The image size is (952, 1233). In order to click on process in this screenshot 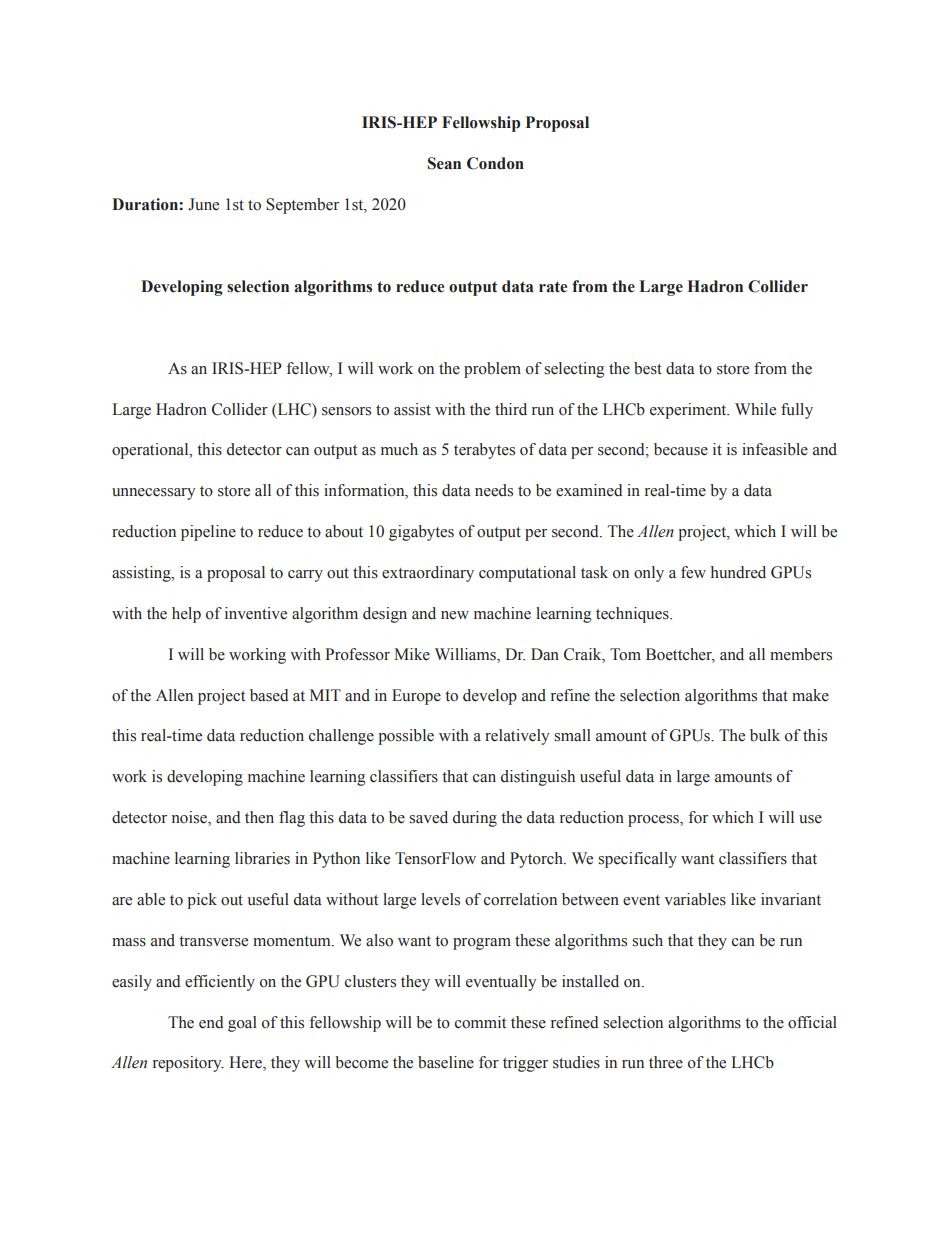, I will do `click(654, 821)`.
